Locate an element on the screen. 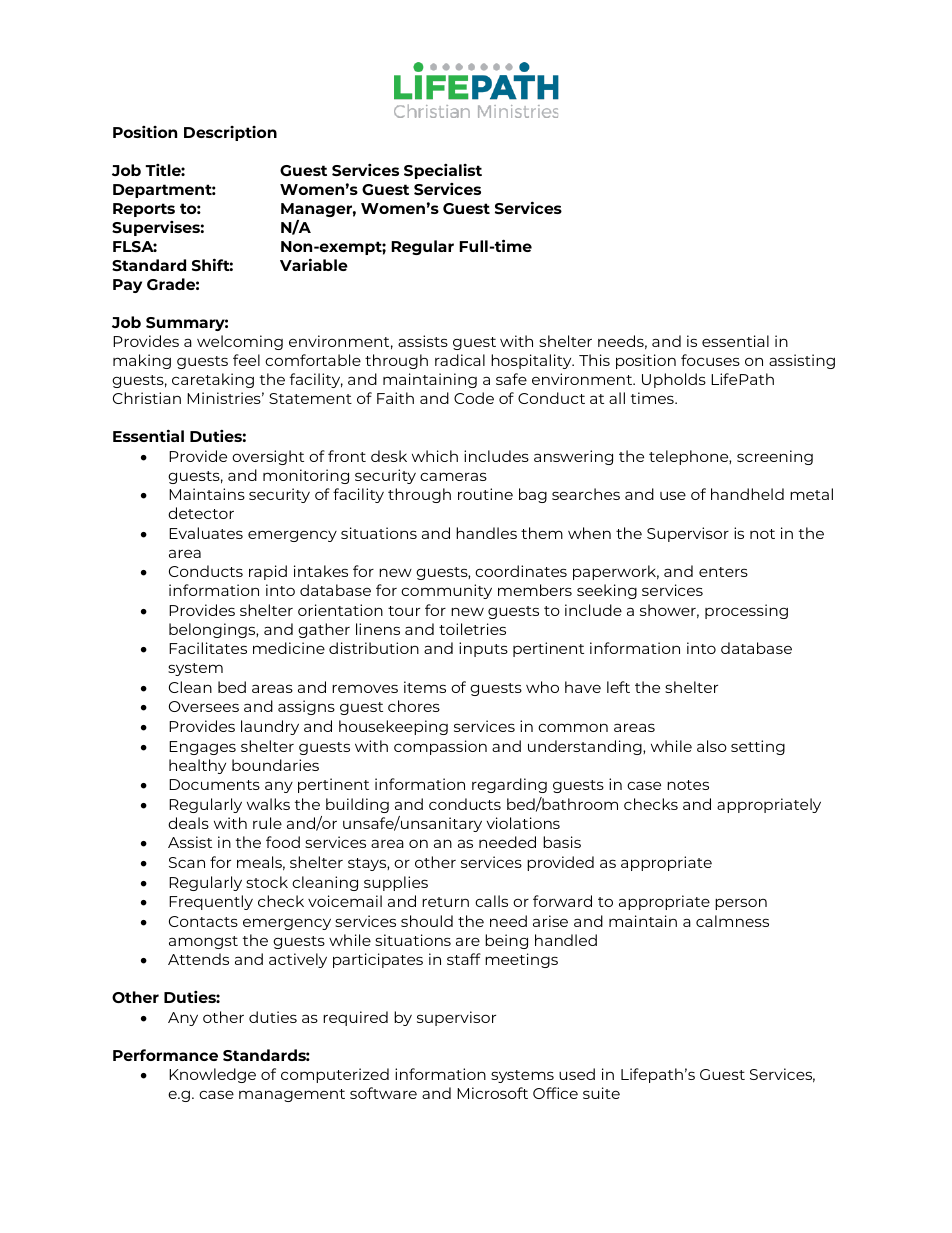 The height and width of the screenshot is (1233, 952). Specialist is located at coordinates (443, 171).
